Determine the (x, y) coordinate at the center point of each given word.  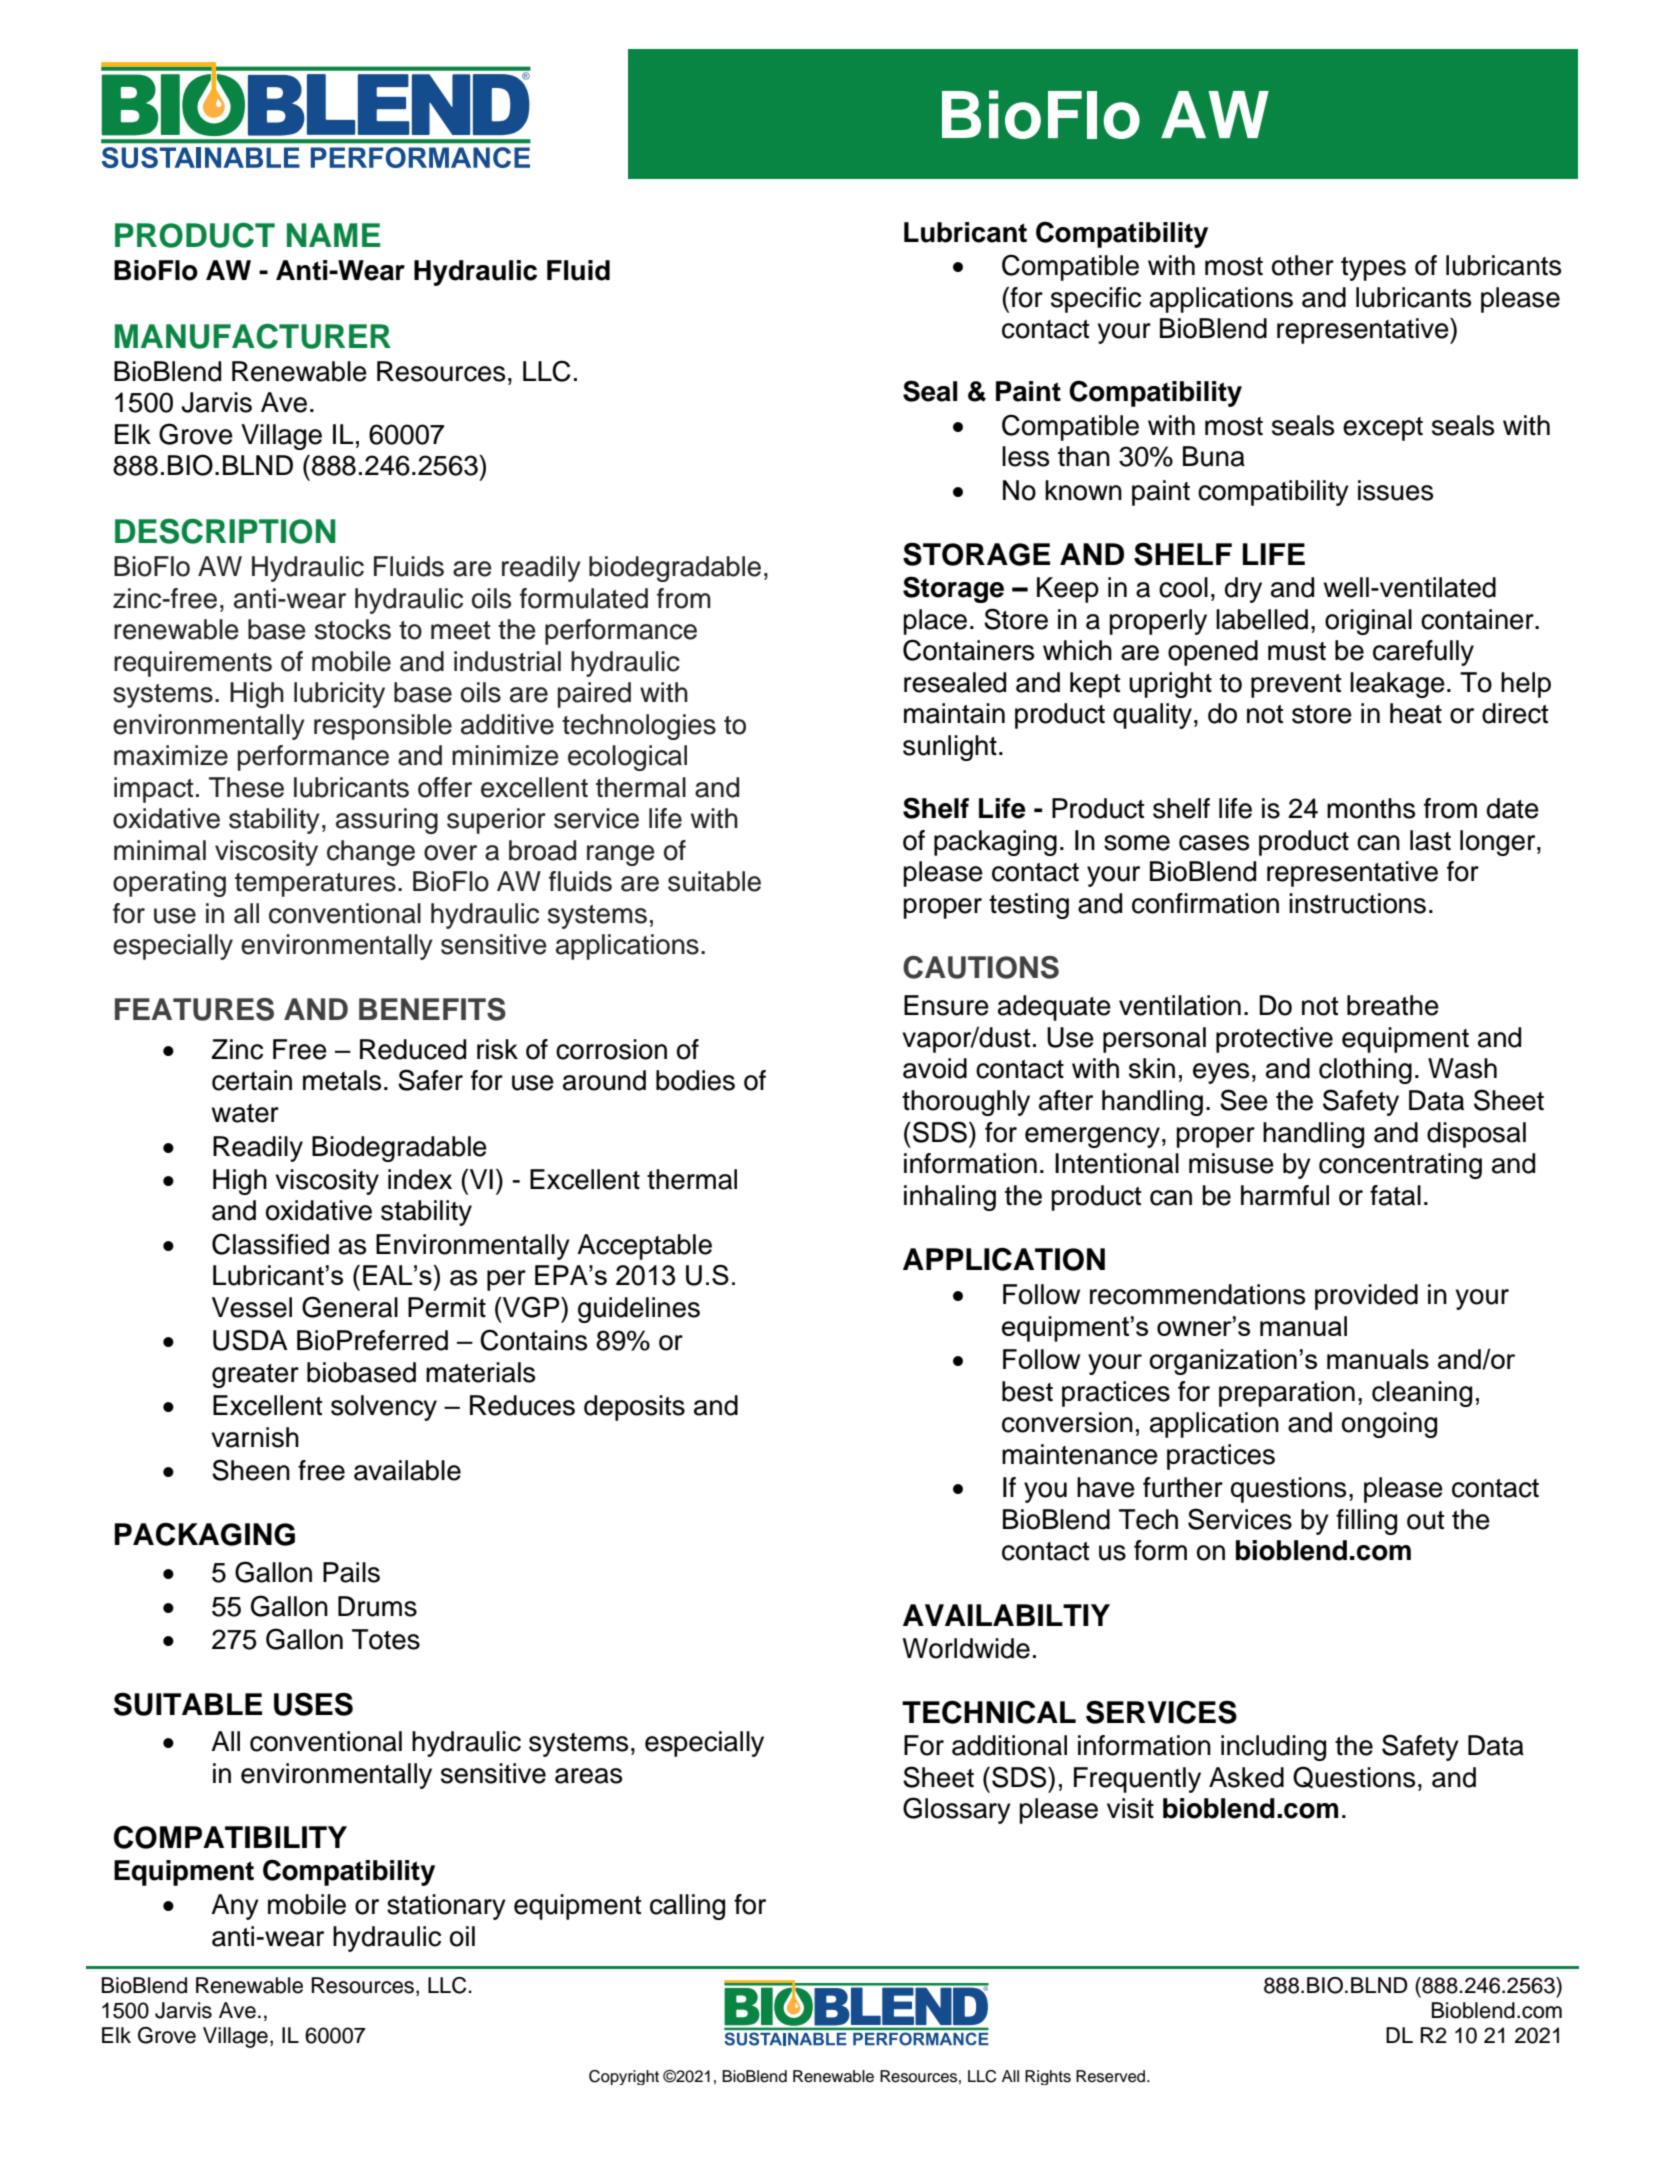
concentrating (1400, 1166)
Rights (1048, 2077)
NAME (333, 235)
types (1373, 269)
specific (1096, 300)
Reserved (1112, 2076)
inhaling (950, 1198)
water (245, 1113)
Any (235, 1907)
